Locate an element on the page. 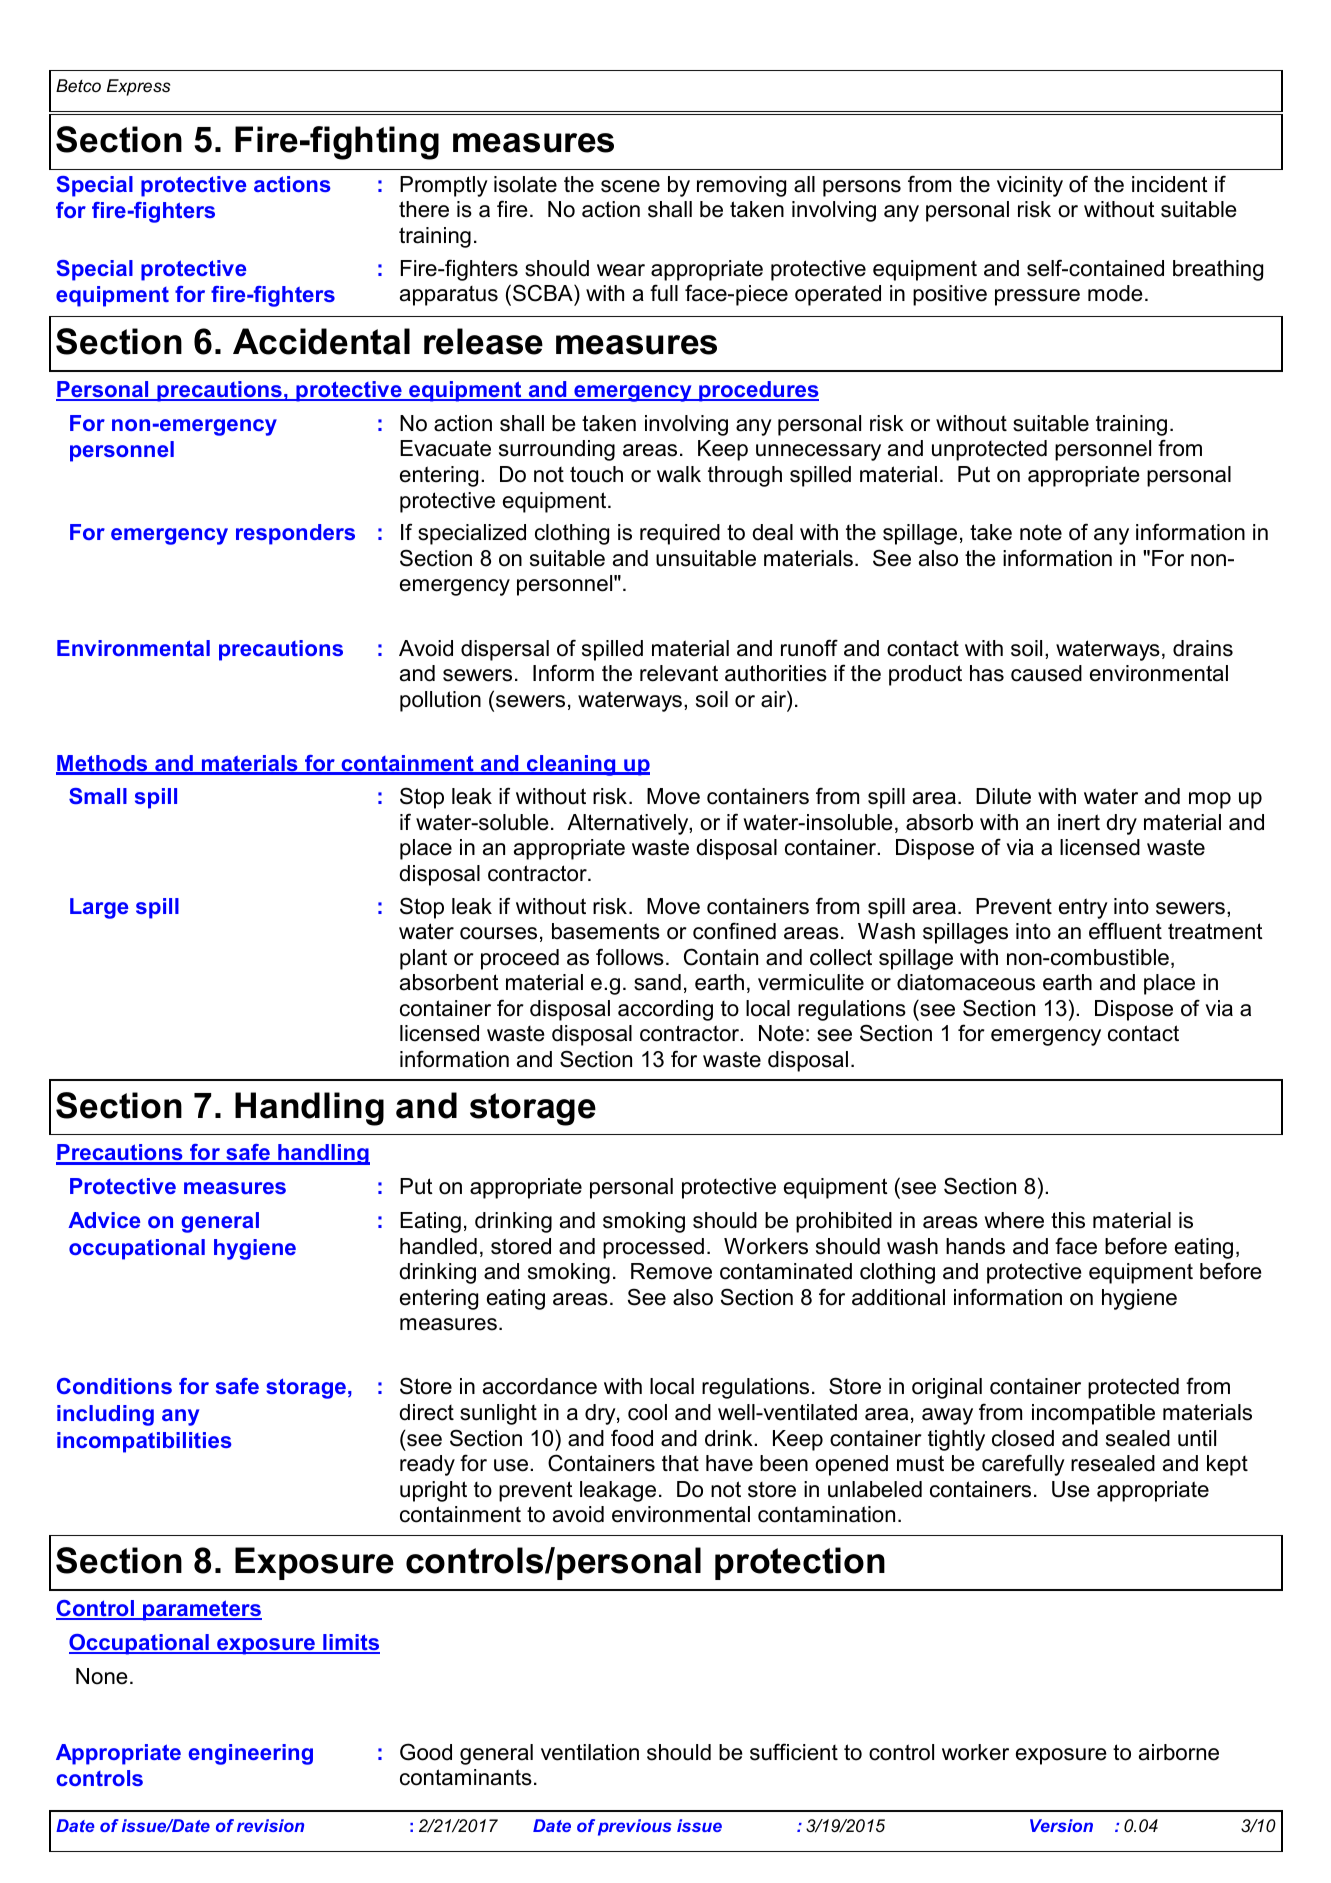 This page has height=1883, width=1331. previous is located at coordinates (635, 1827).
